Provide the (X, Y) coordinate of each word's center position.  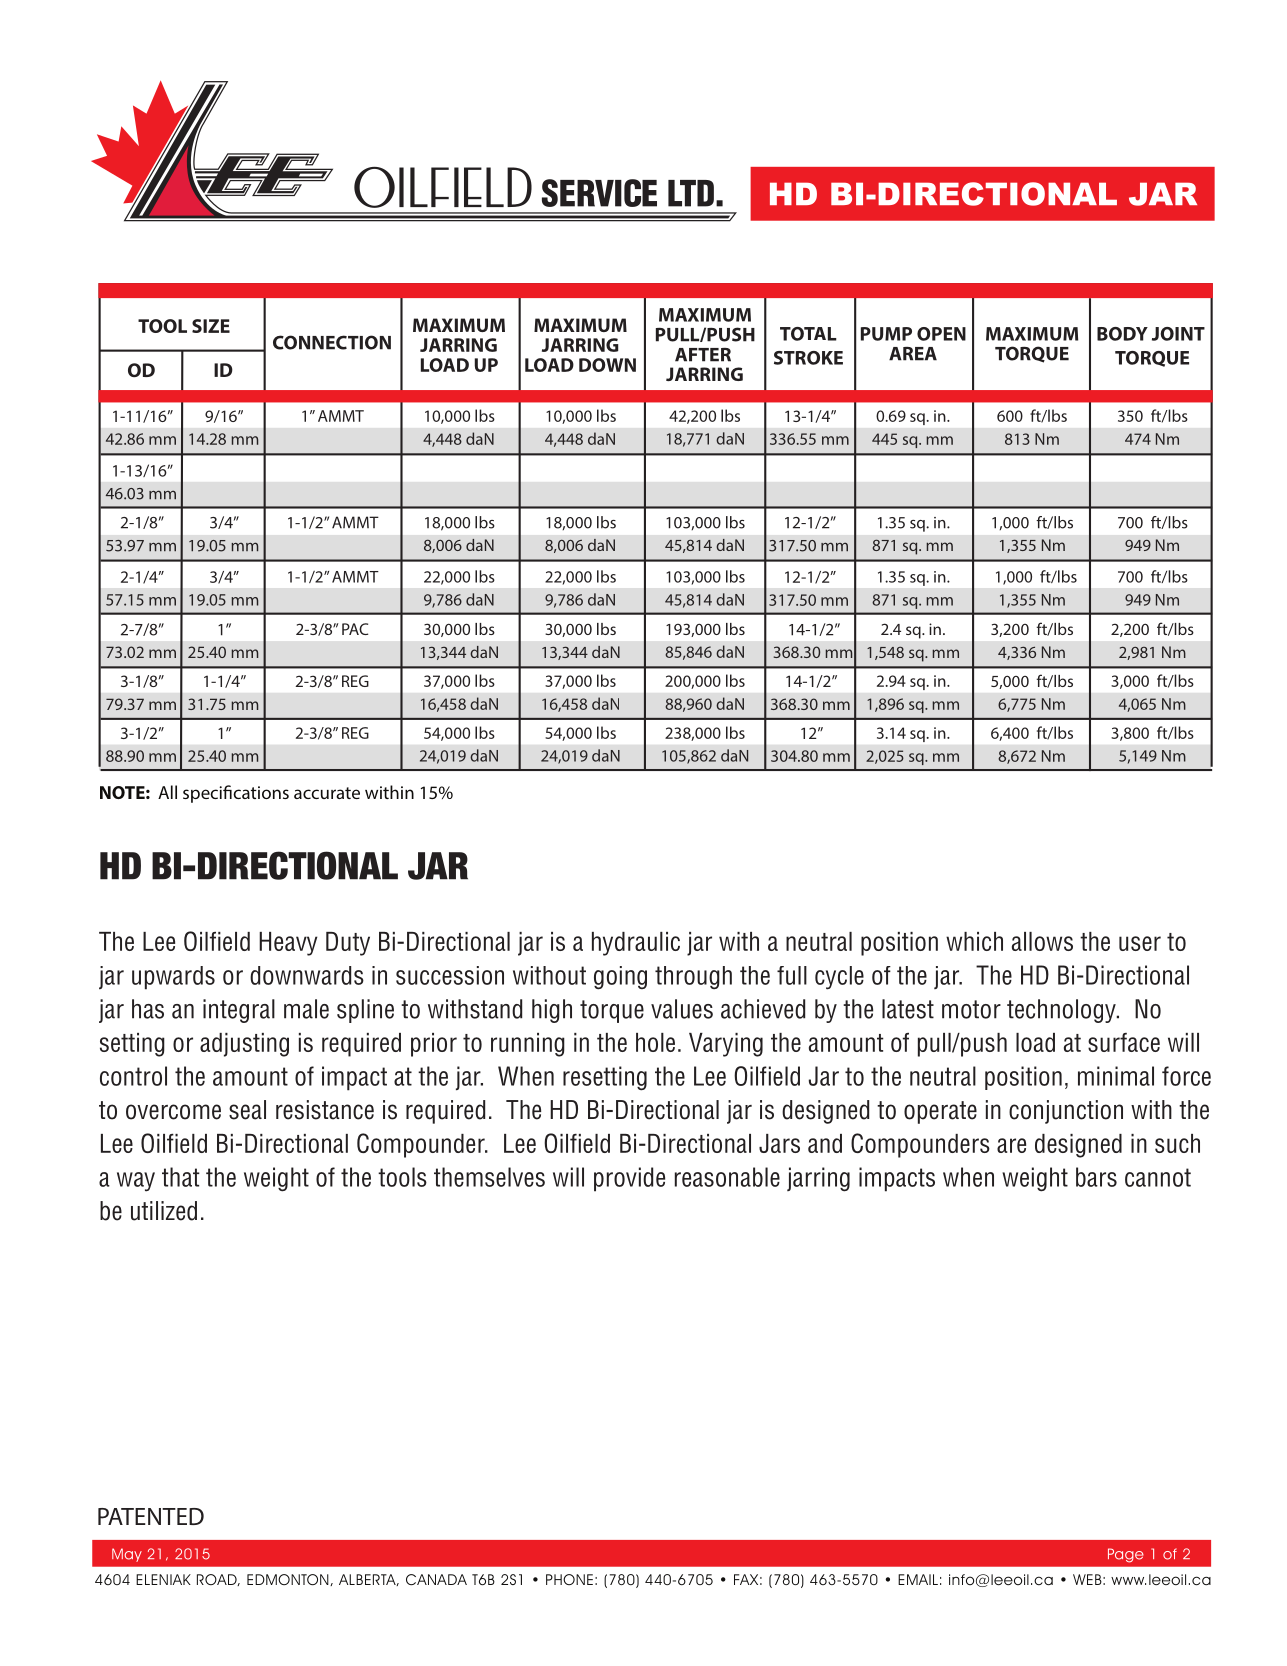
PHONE (569, 1579)
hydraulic (636, 944)
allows (1042, 941)
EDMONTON (289, 1580)
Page (1126, 1555)
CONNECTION (332, 342)
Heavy (288, 944)
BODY (1122, 334)
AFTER (703, 355)
